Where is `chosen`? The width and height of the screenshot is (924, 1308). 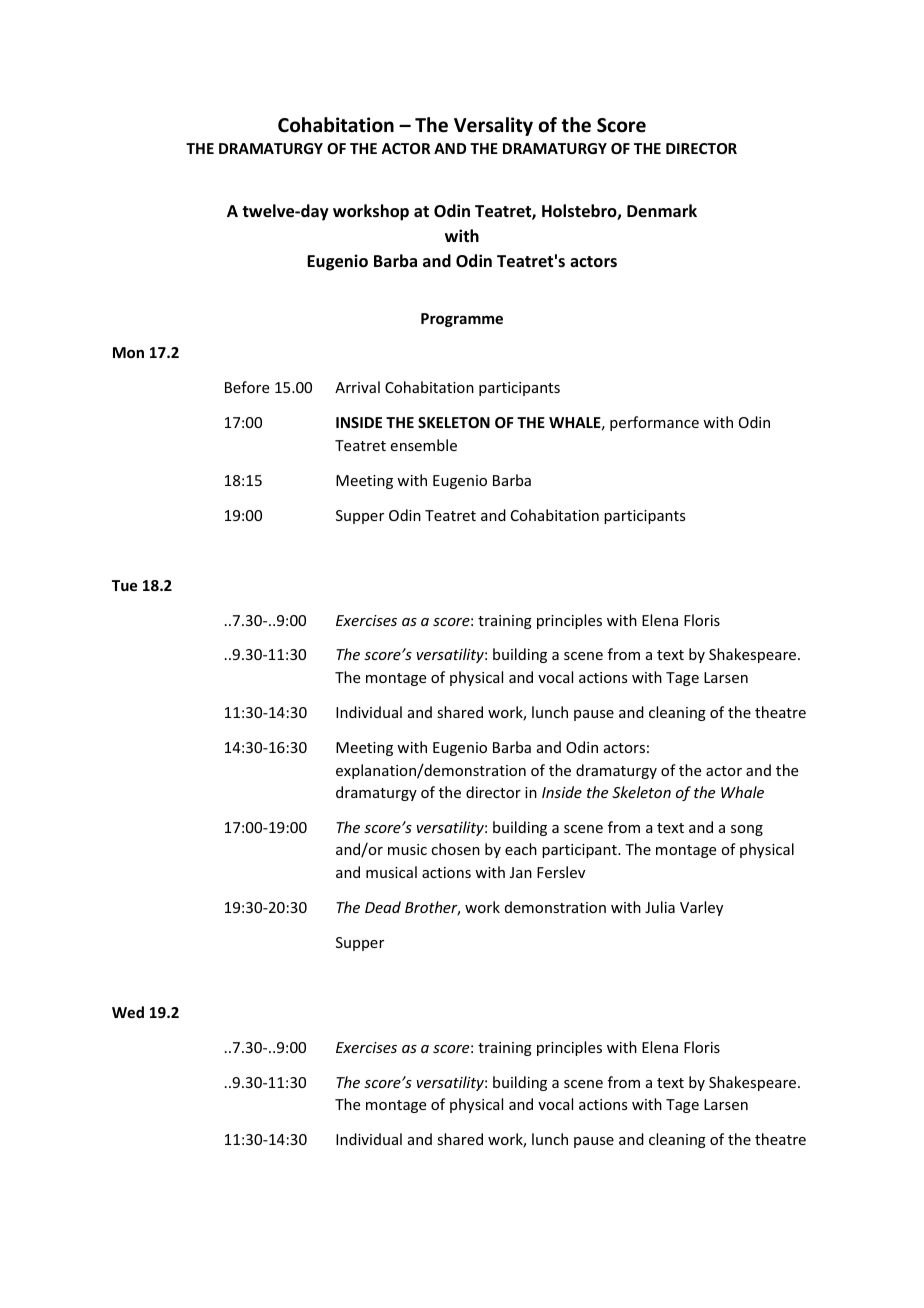 chosen is located at coordinates (455, 849).
